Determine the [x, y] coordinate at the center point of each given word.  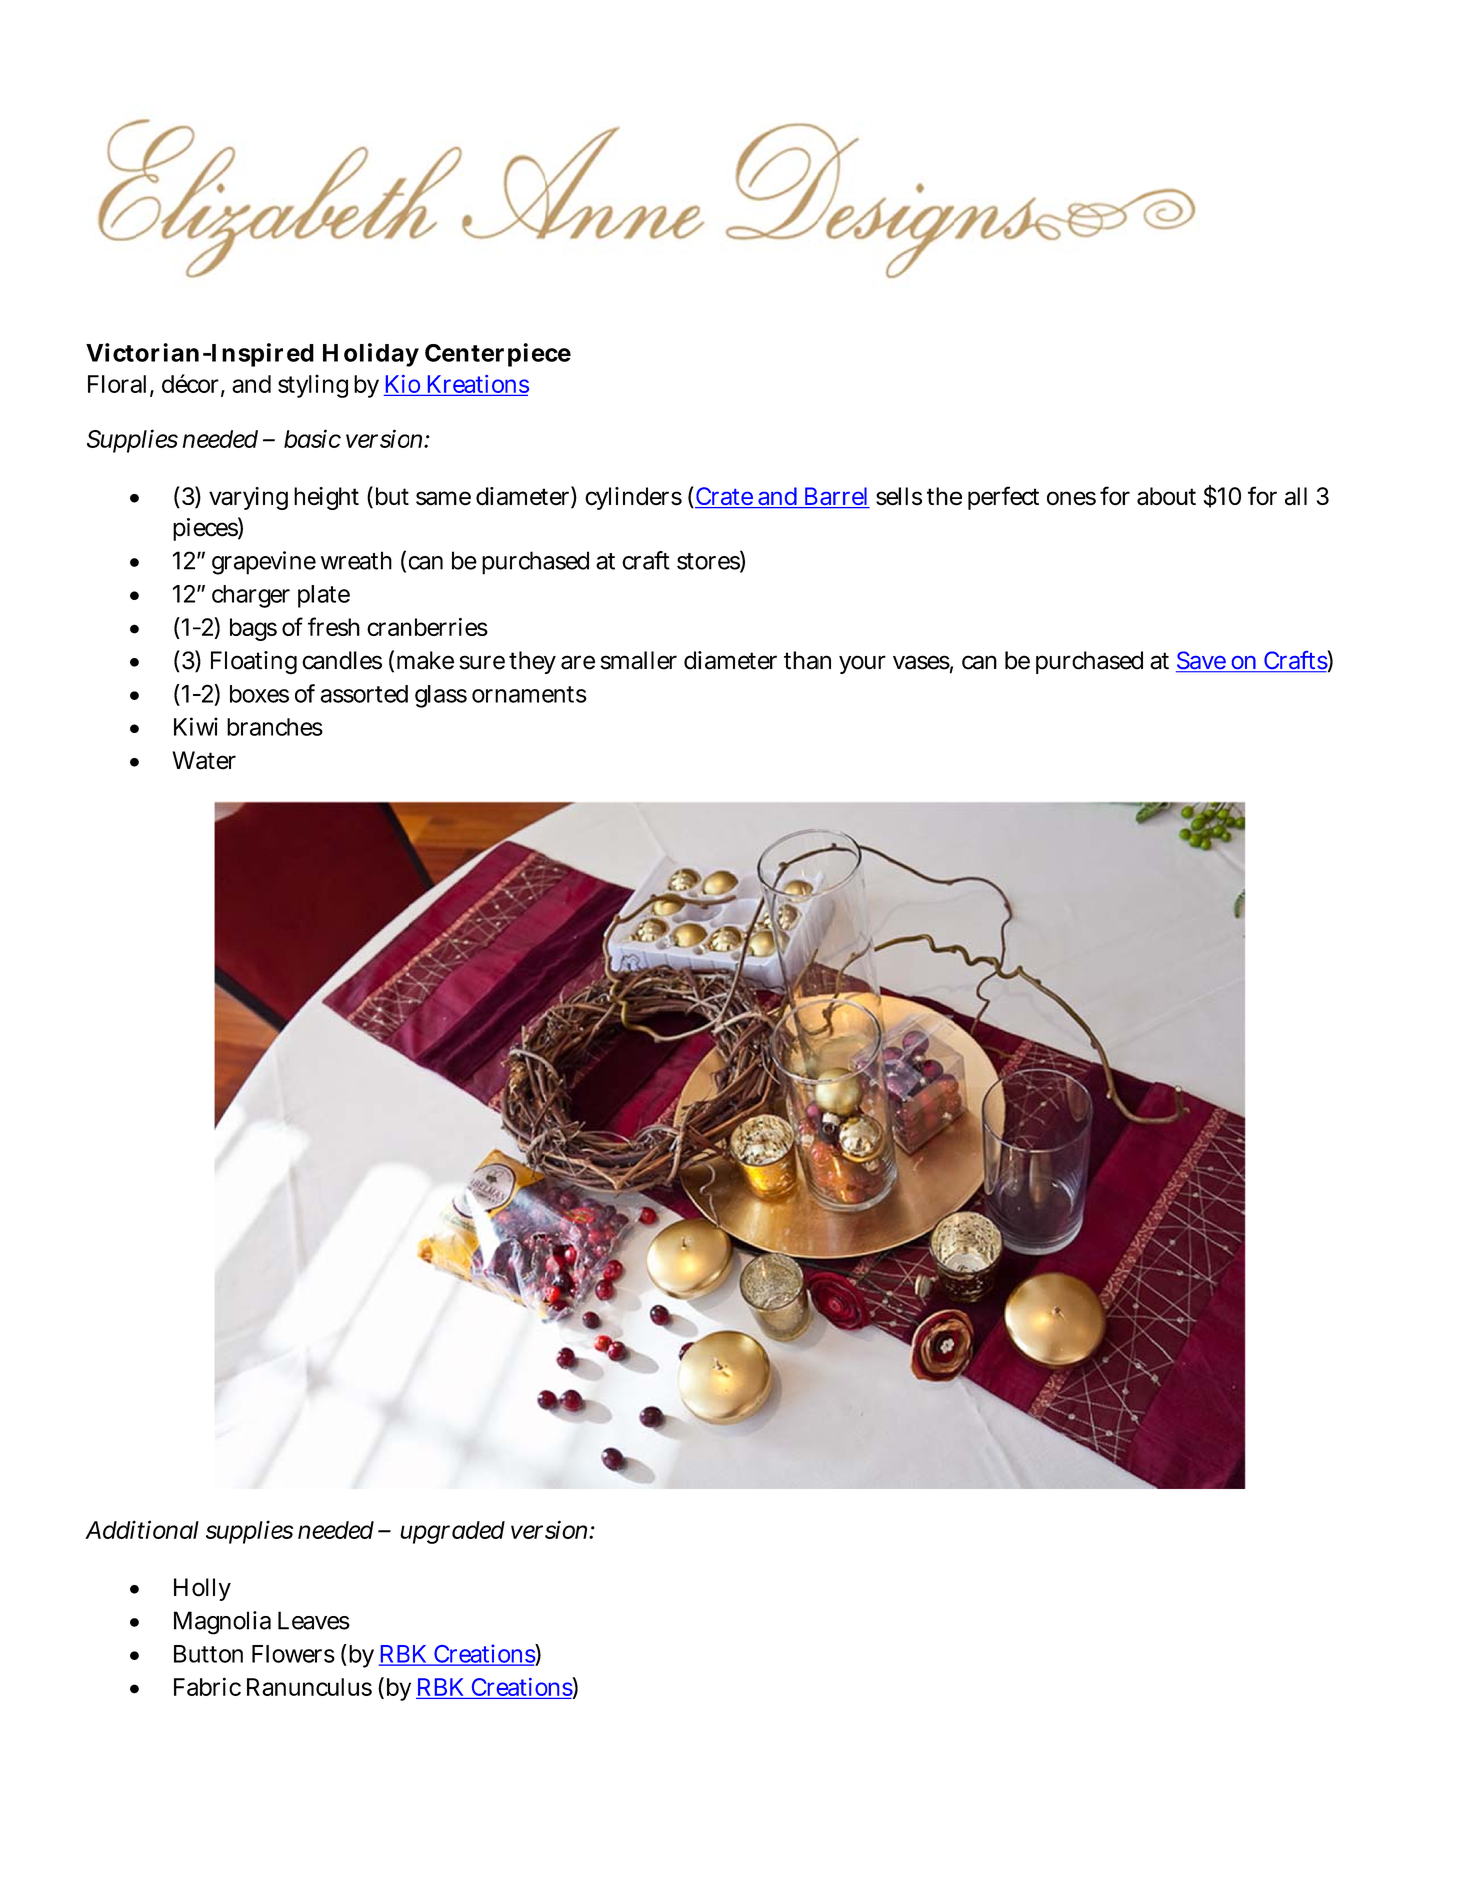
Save [1203, 661]
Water [204, 760]
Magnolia [222, 1623]
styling [313, 386]
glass [441, 696]
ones [1071, 498]
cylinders [633, 498]
